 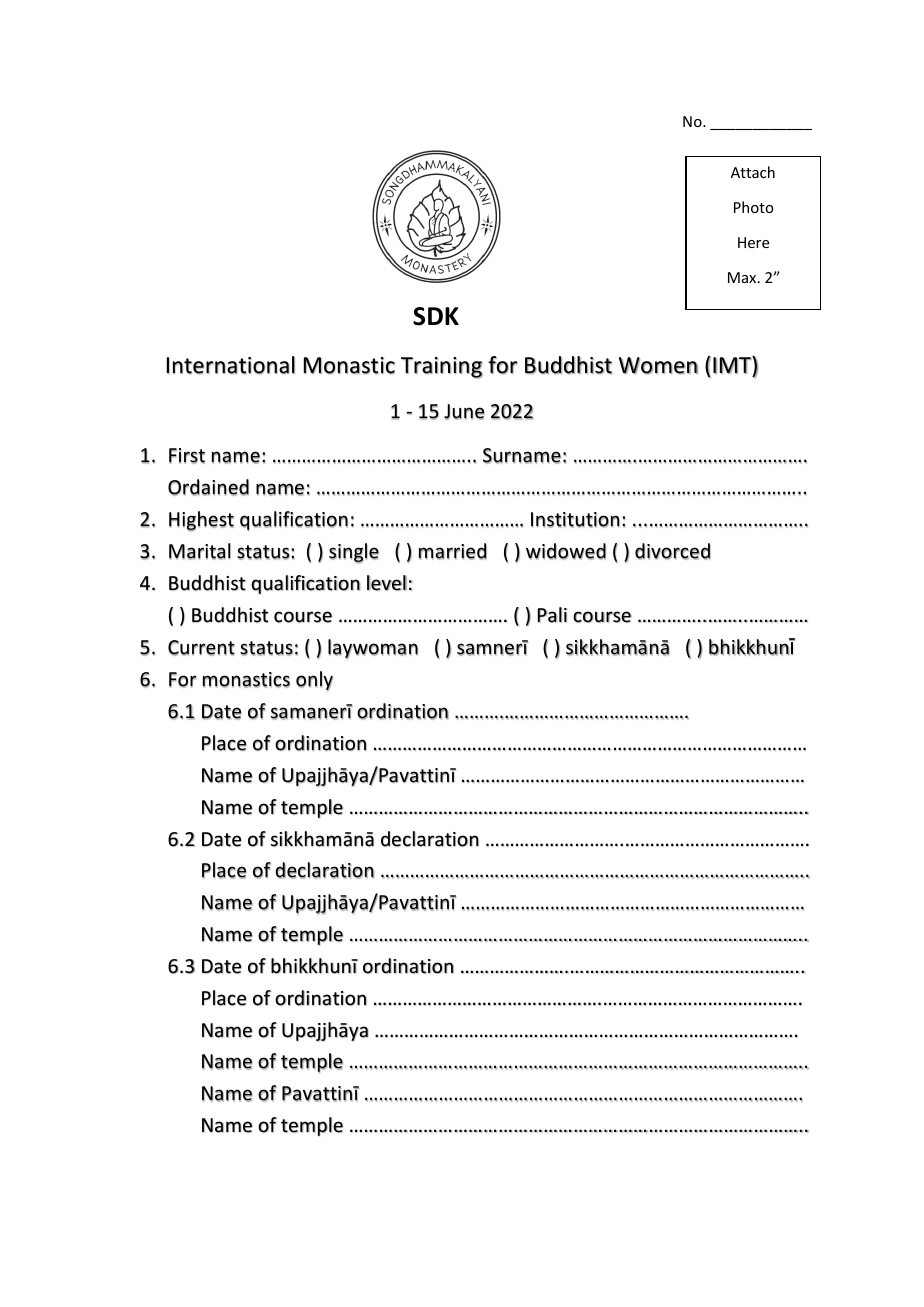 I want to click on June, so click(x=464, y=412).
